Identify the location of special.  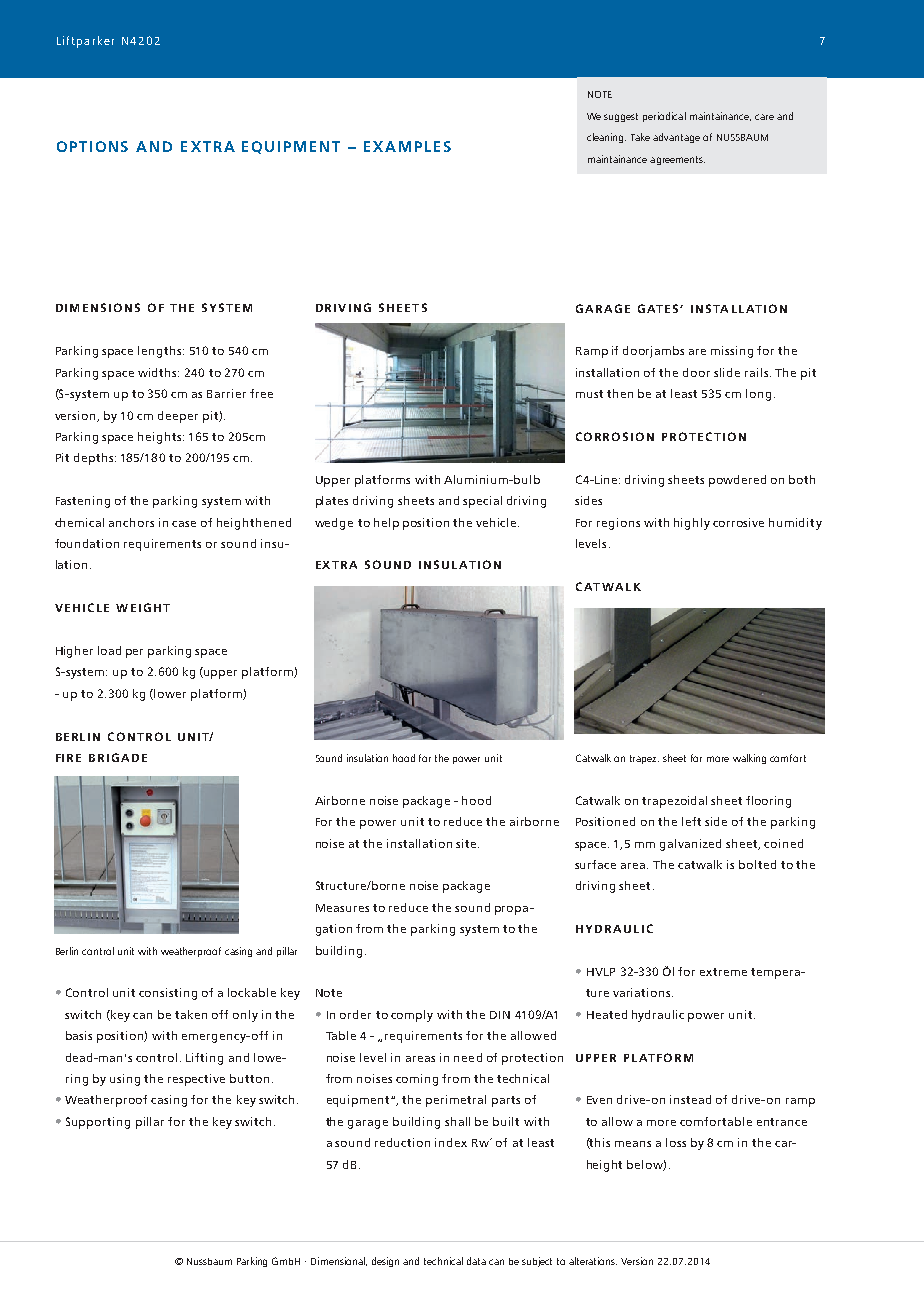
(482, 502).
